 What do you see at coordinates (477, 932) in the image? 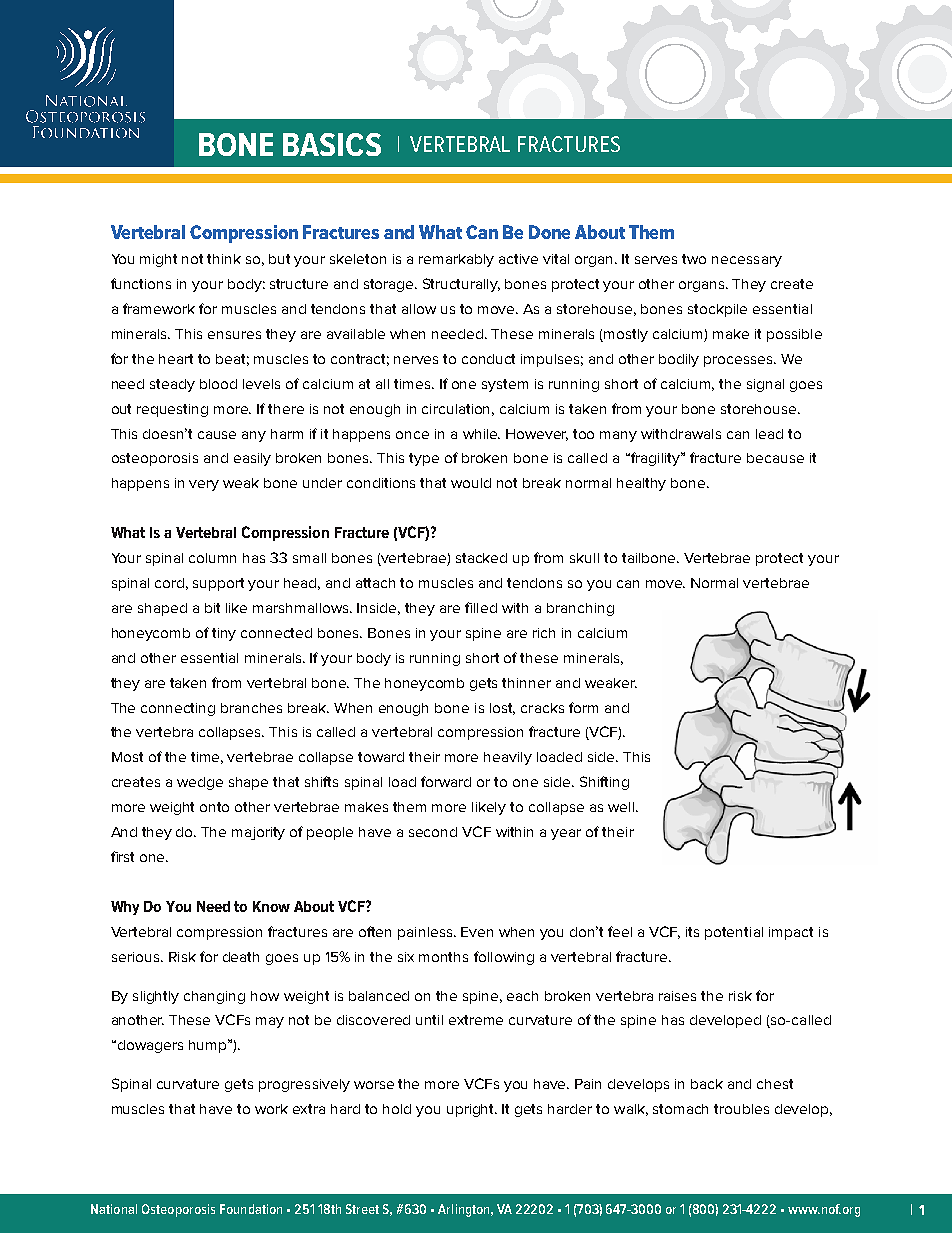
I see `Even` at bounding box center [477, 932].
